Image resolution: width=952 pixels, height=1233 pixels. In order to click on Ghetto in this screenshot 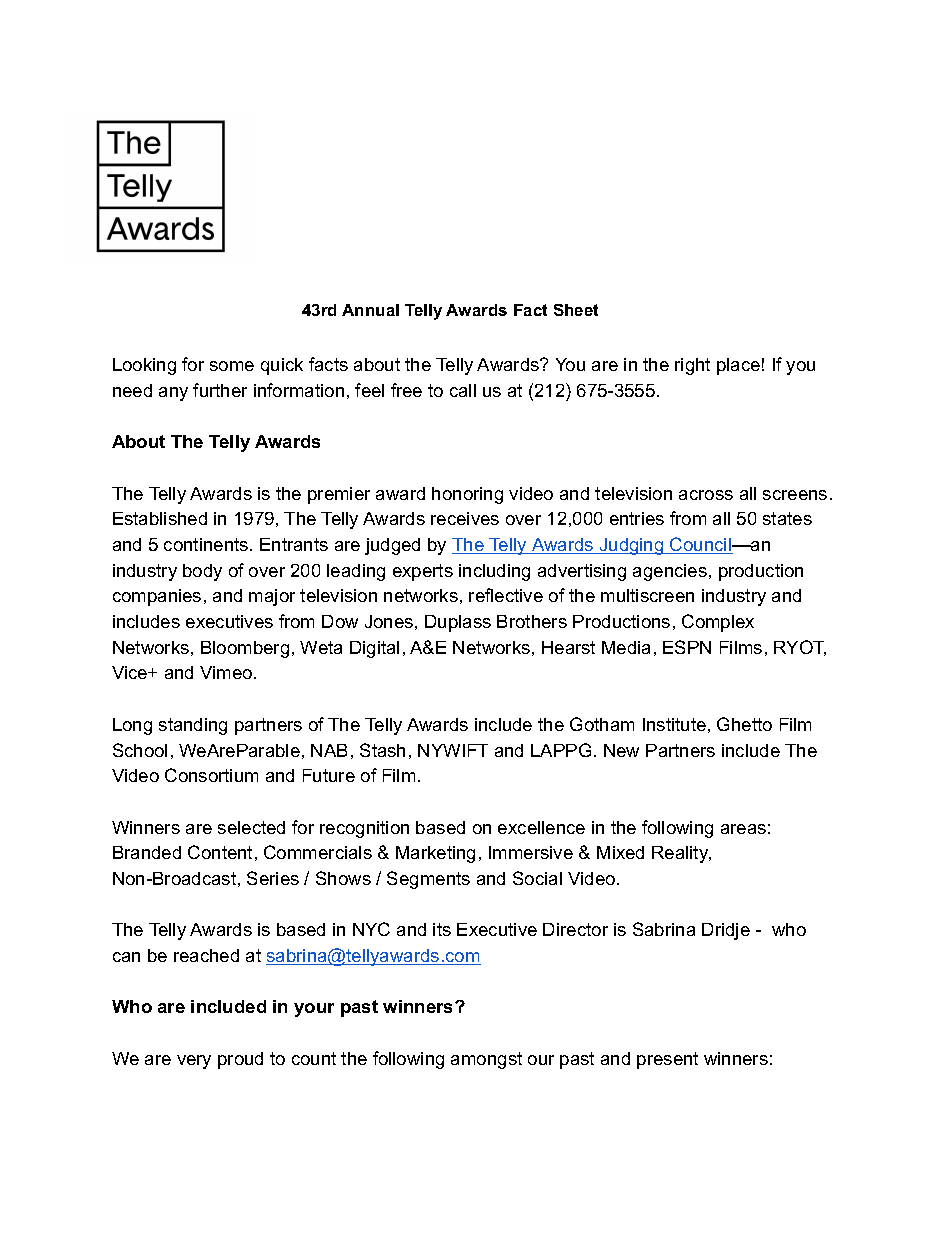, I will do `click(744, 724)`.
